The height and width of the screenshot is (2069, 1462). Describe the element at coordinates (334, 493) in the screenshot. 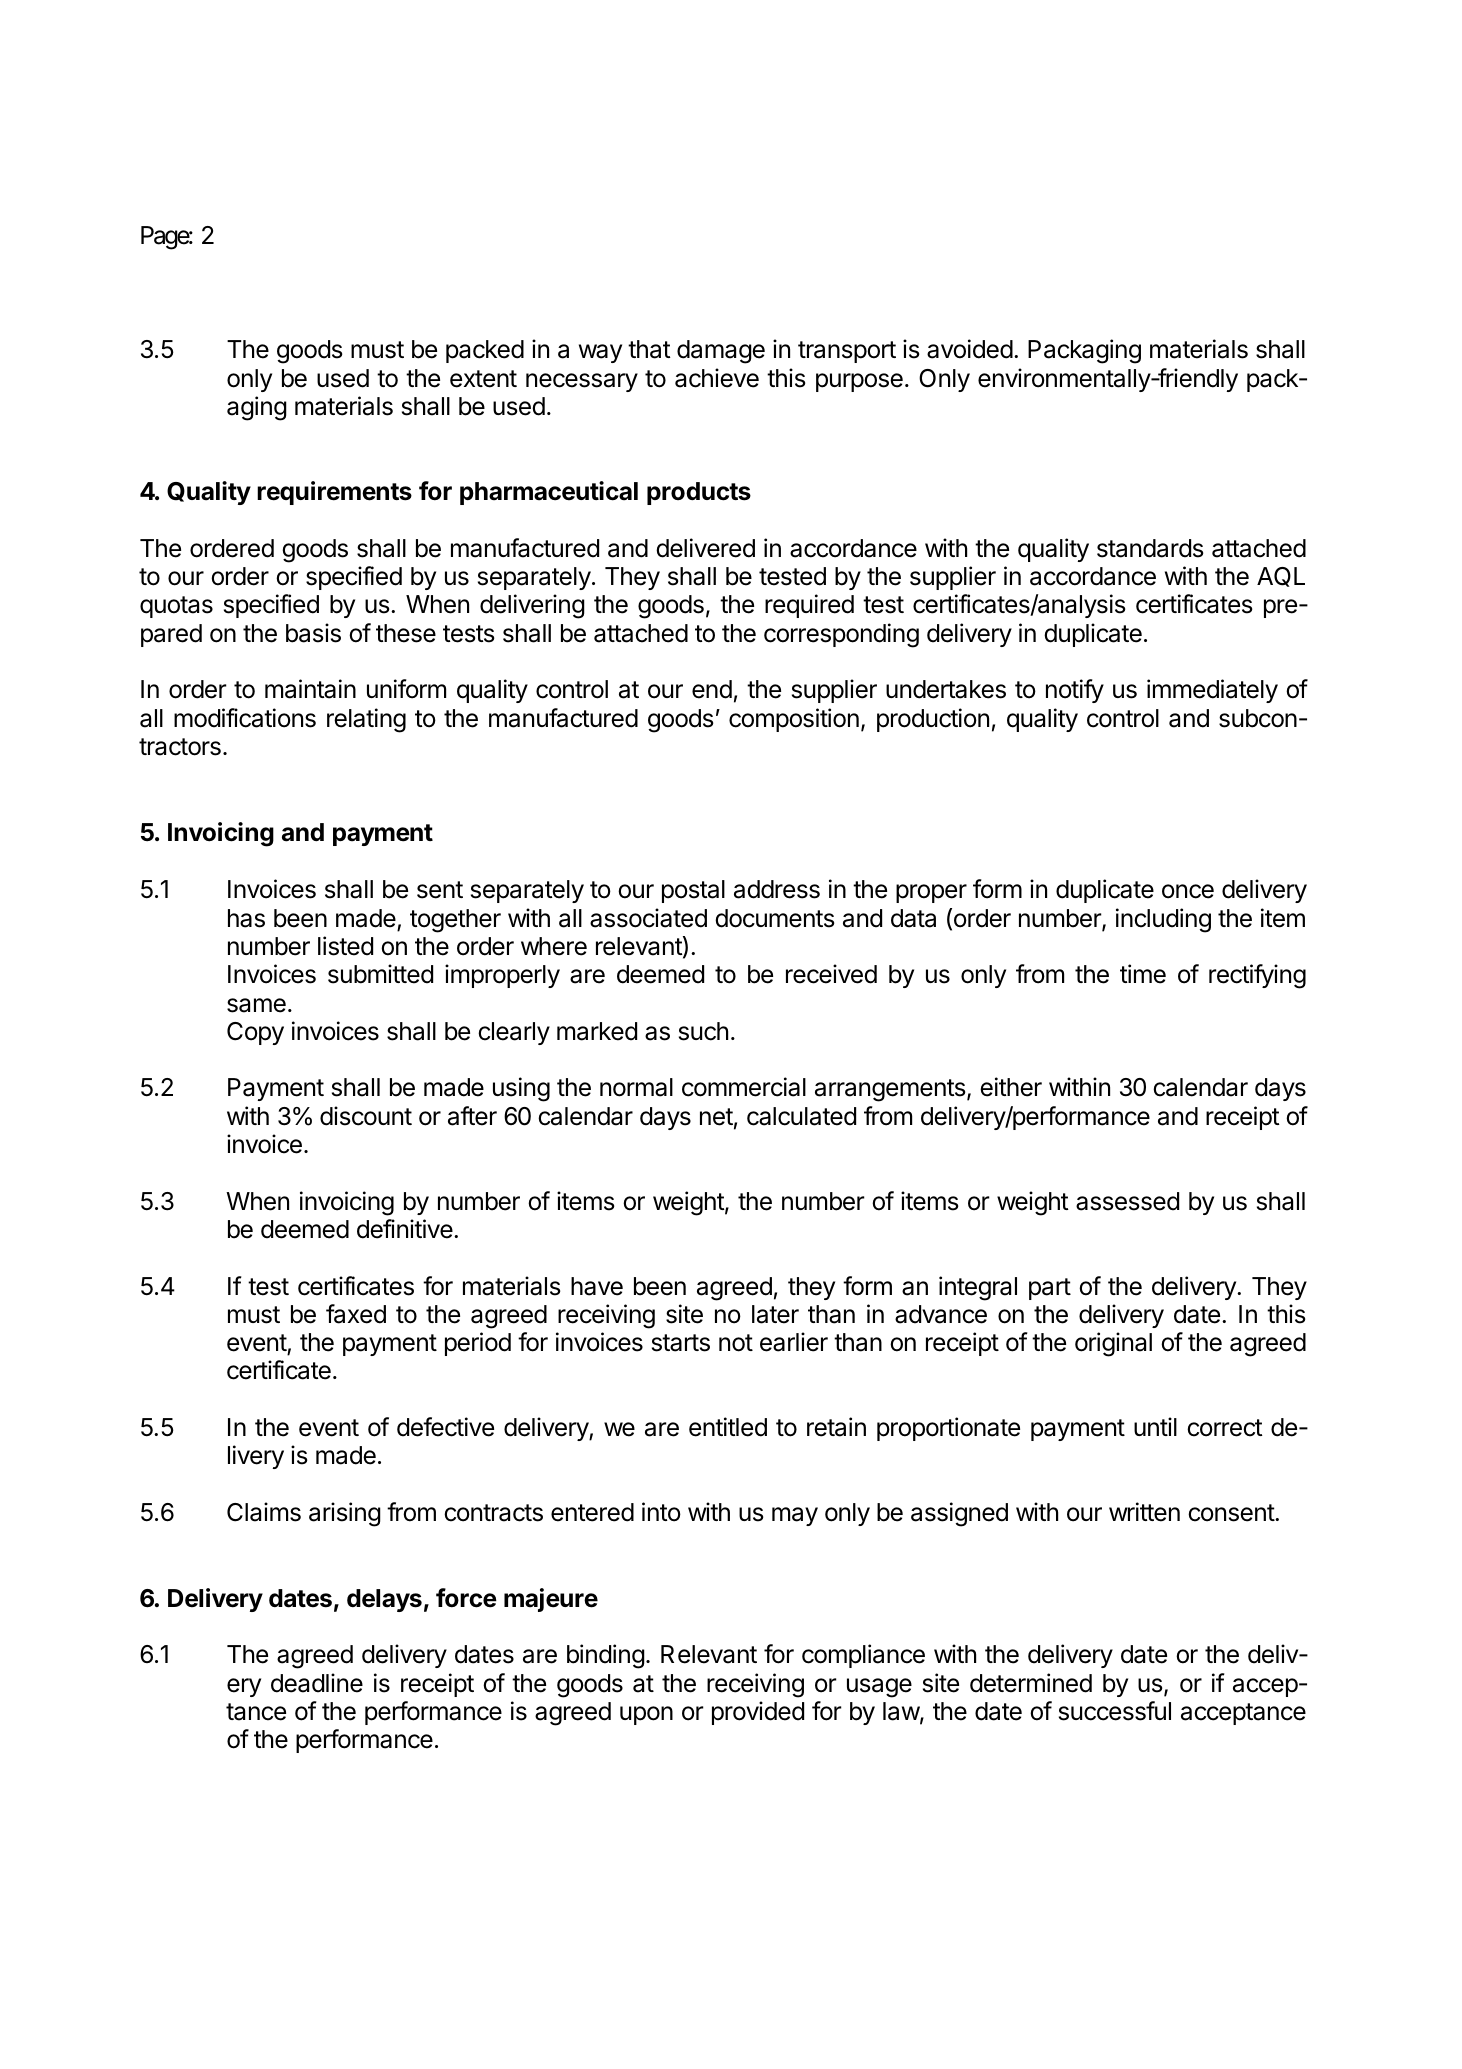

I see `requirements` at that location.
